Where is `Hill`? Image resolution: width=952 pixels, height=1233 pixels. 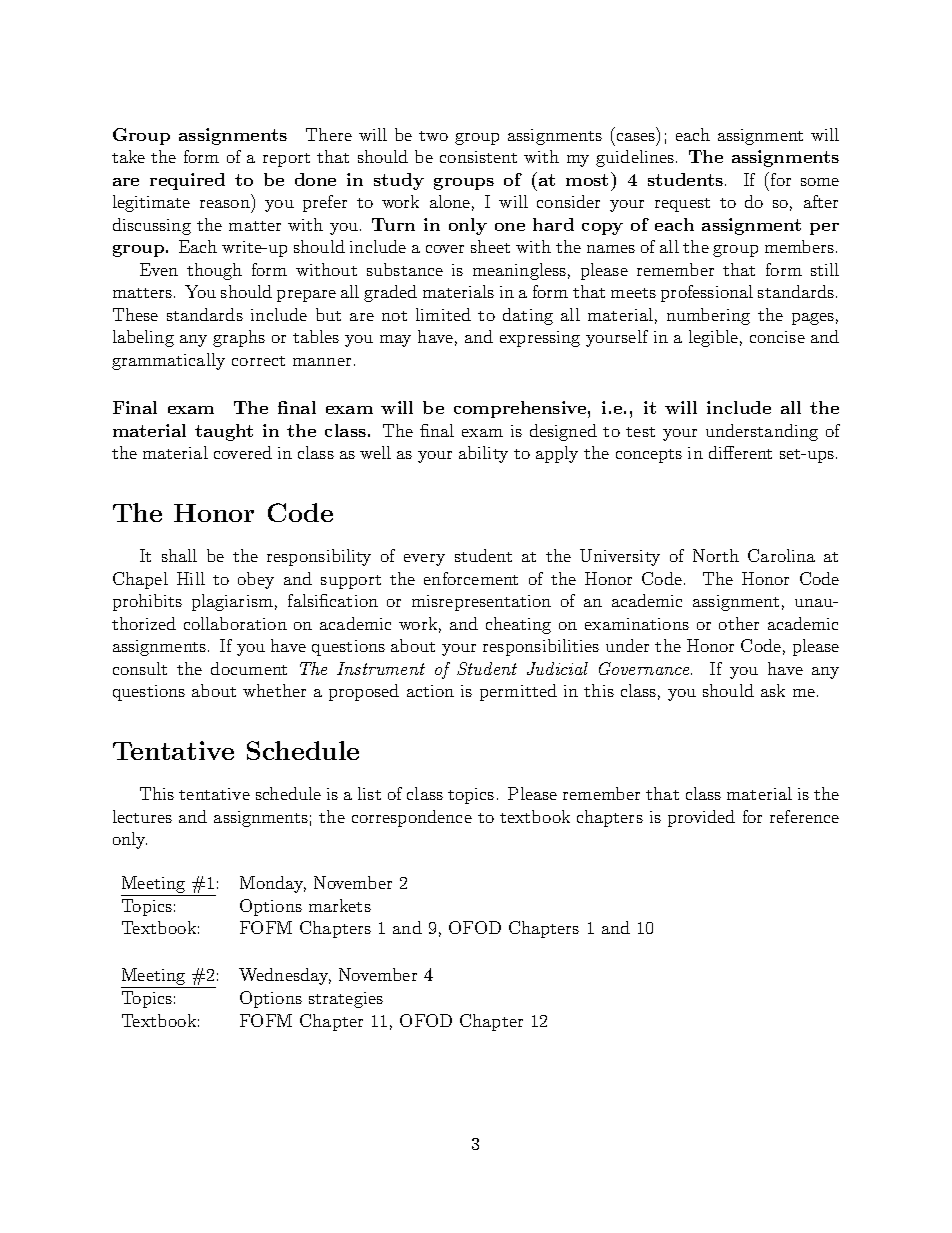
Hill is located at coordinates (191, 578).
